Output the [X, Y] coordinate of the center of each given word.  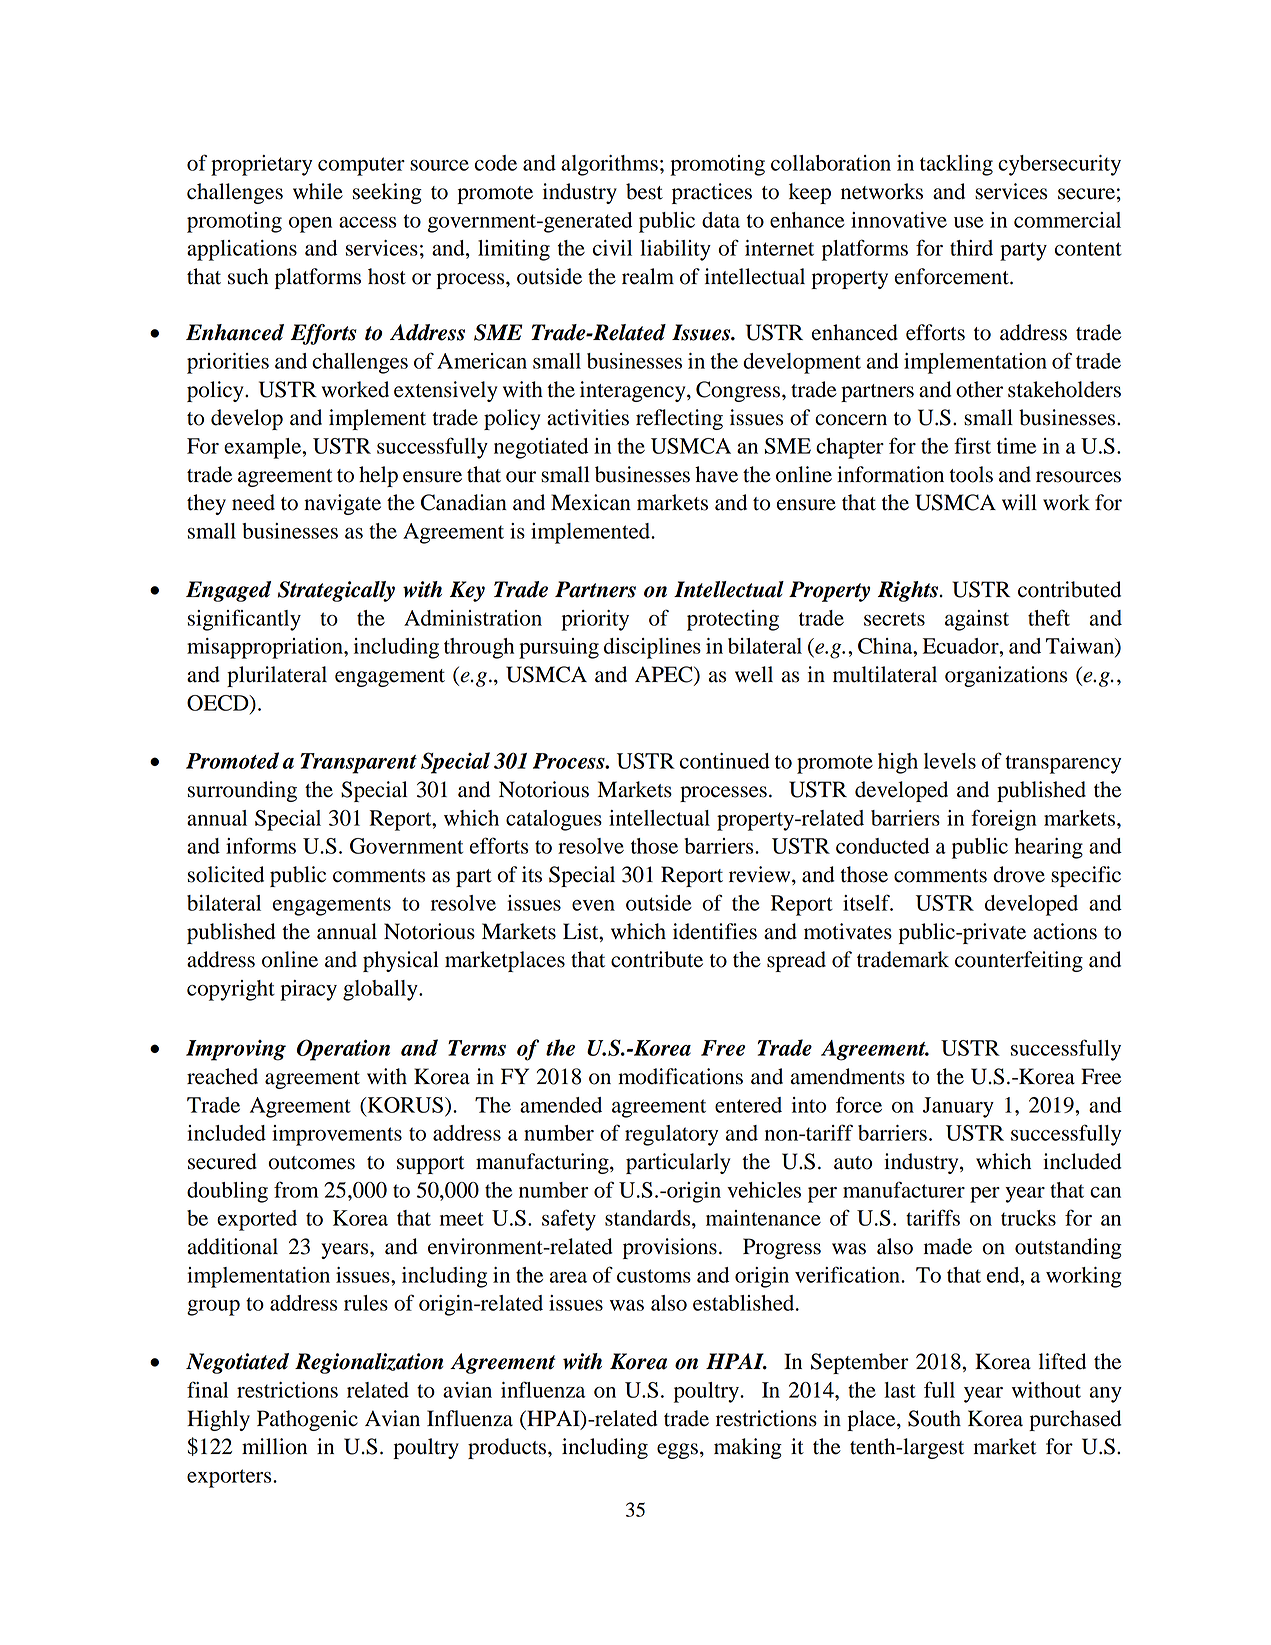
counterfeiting [1019, 961]
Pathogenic [307, 1420]
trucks [1028, 1218]
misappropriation [266, 648]
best [644, 191]
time [1016, 446]
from [296, 1189]
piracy [308, 990]
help [378, 476]
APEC [665, 675]
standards [649, 1218]
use [969, 222]
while [318, 191]
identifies [715, 931]
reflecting [679, 419]
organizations [1006, 676]
